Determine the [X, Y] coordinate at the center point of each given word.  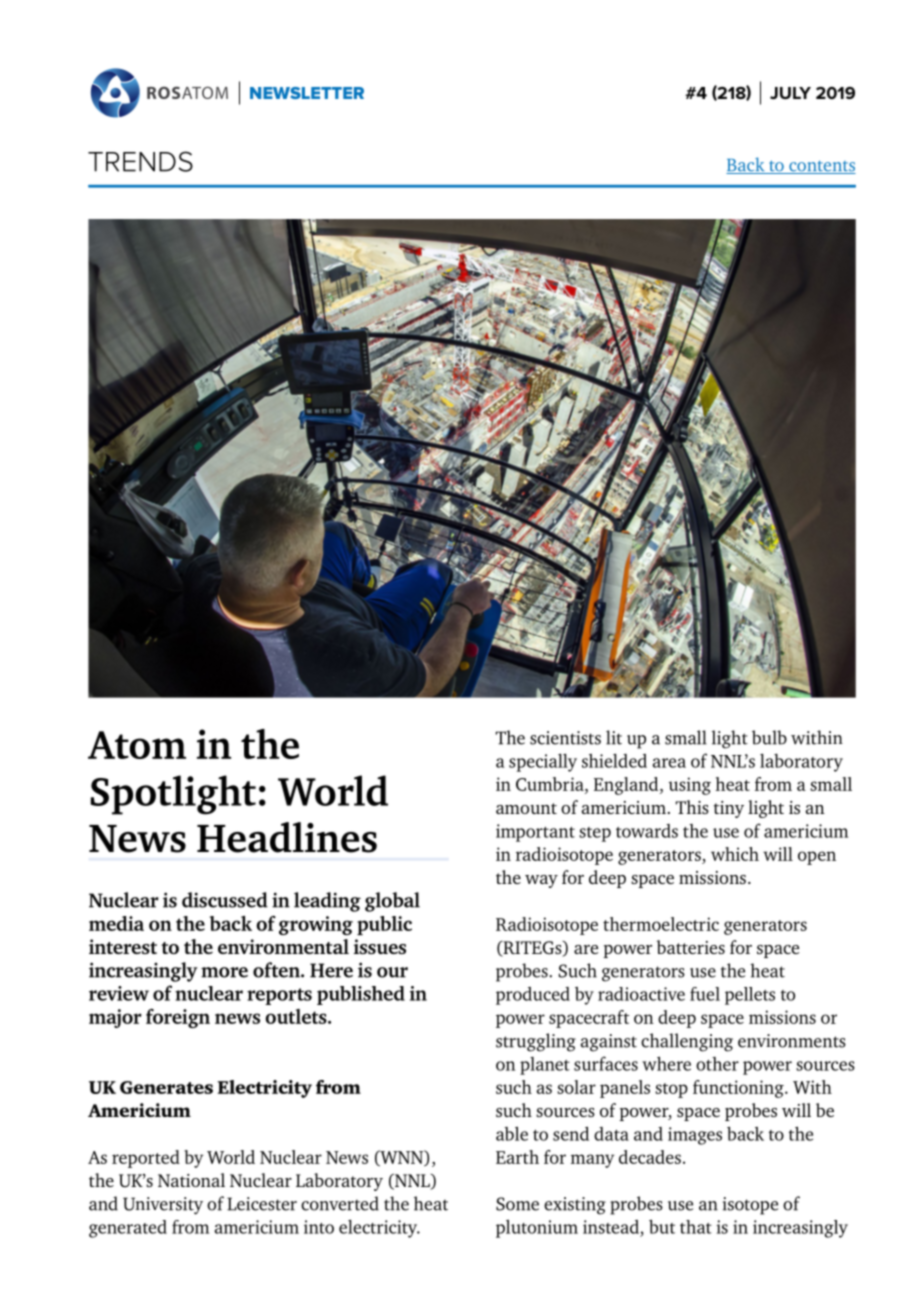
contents [821, 167]
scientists [565, 738]
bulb [769, 737]
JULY [790, 93]
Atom [137, 745]
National [191, 1180]
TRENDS [140, 161]
